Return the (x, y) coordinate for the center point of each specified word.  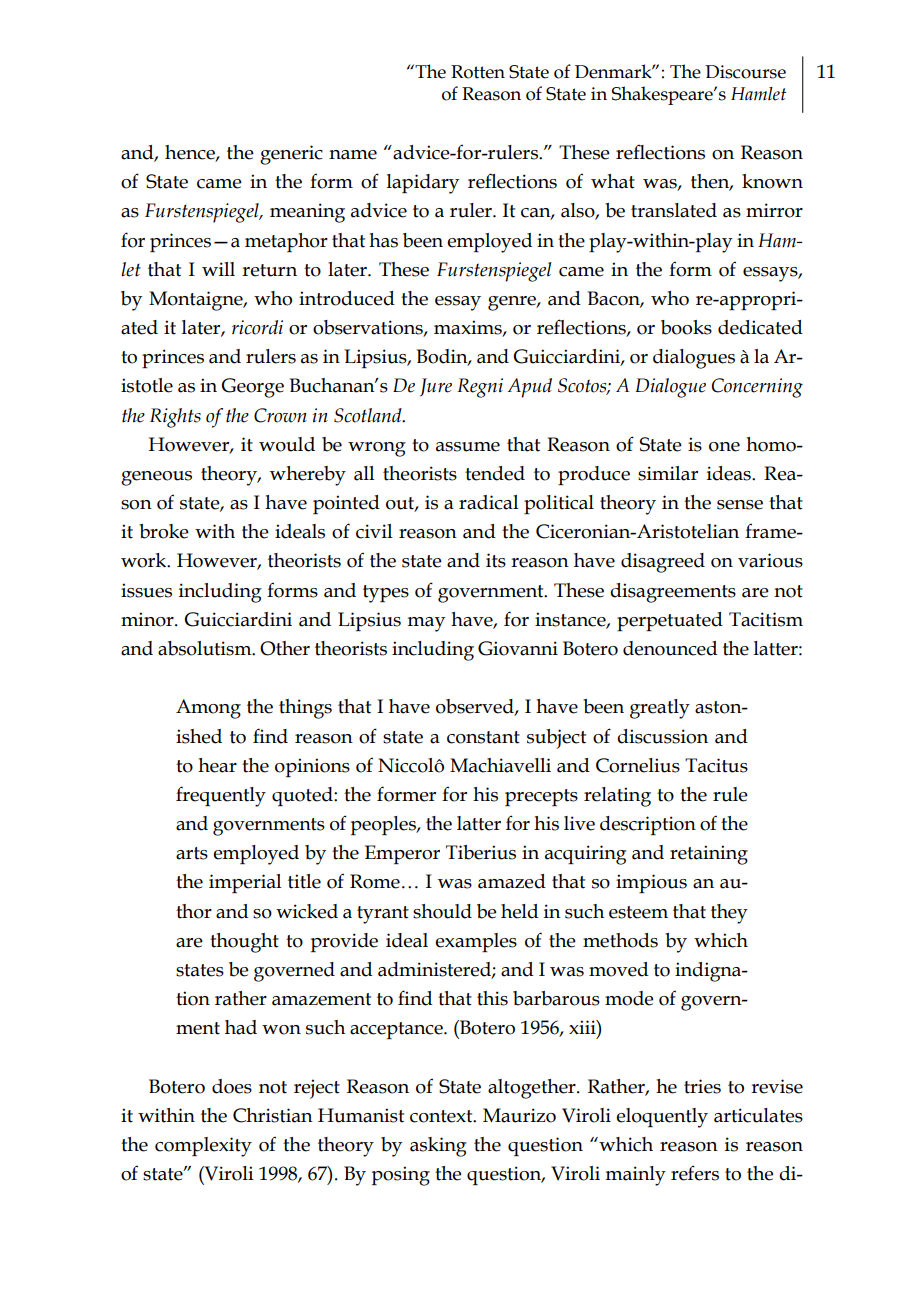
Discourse (745, 72)
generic (291, 155)
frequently (221, 796)
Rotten (478, 72)
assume (468, 447)
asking (438, 1147)
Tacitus (716, 765)
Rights (175, 418)
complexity (203, 1147)
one (724, 447)
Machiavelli (500, 765)
